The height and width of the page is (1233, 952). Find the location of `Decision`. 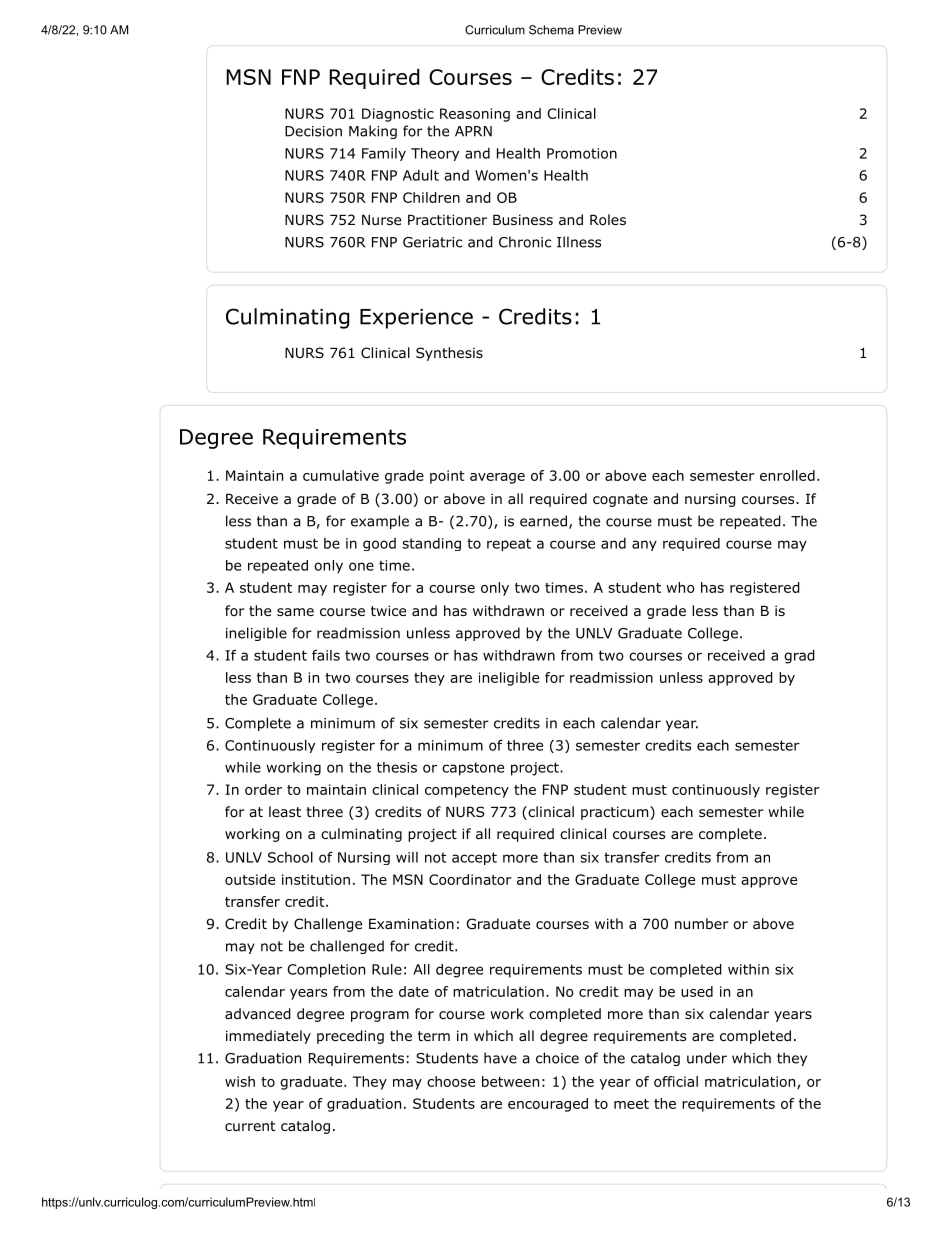

Decision is located at coordinates (313, 131).
